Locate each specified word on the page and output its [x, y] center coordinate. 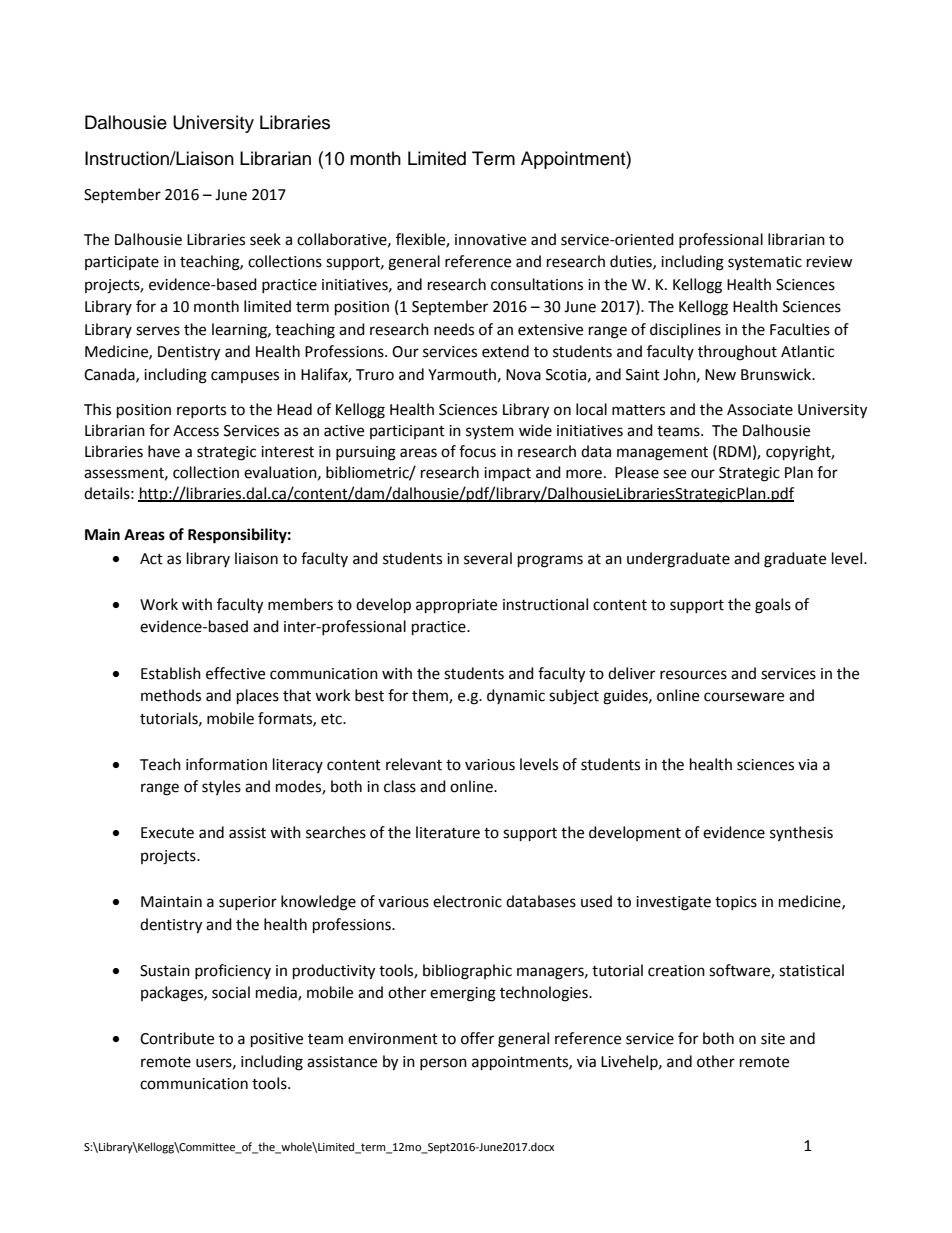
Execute [167, 833]
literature [448, 832]
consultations [537, 284]
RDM [735, 451]
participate [122, 263]
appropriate [456, 606]
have [164, 451]
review [830, 262]
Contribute [177, 1038]
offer [477, 1038]
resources [693, 675]
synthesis [801, 833]
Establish [171, 673]
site [773, 1039]
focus [477, 451]
